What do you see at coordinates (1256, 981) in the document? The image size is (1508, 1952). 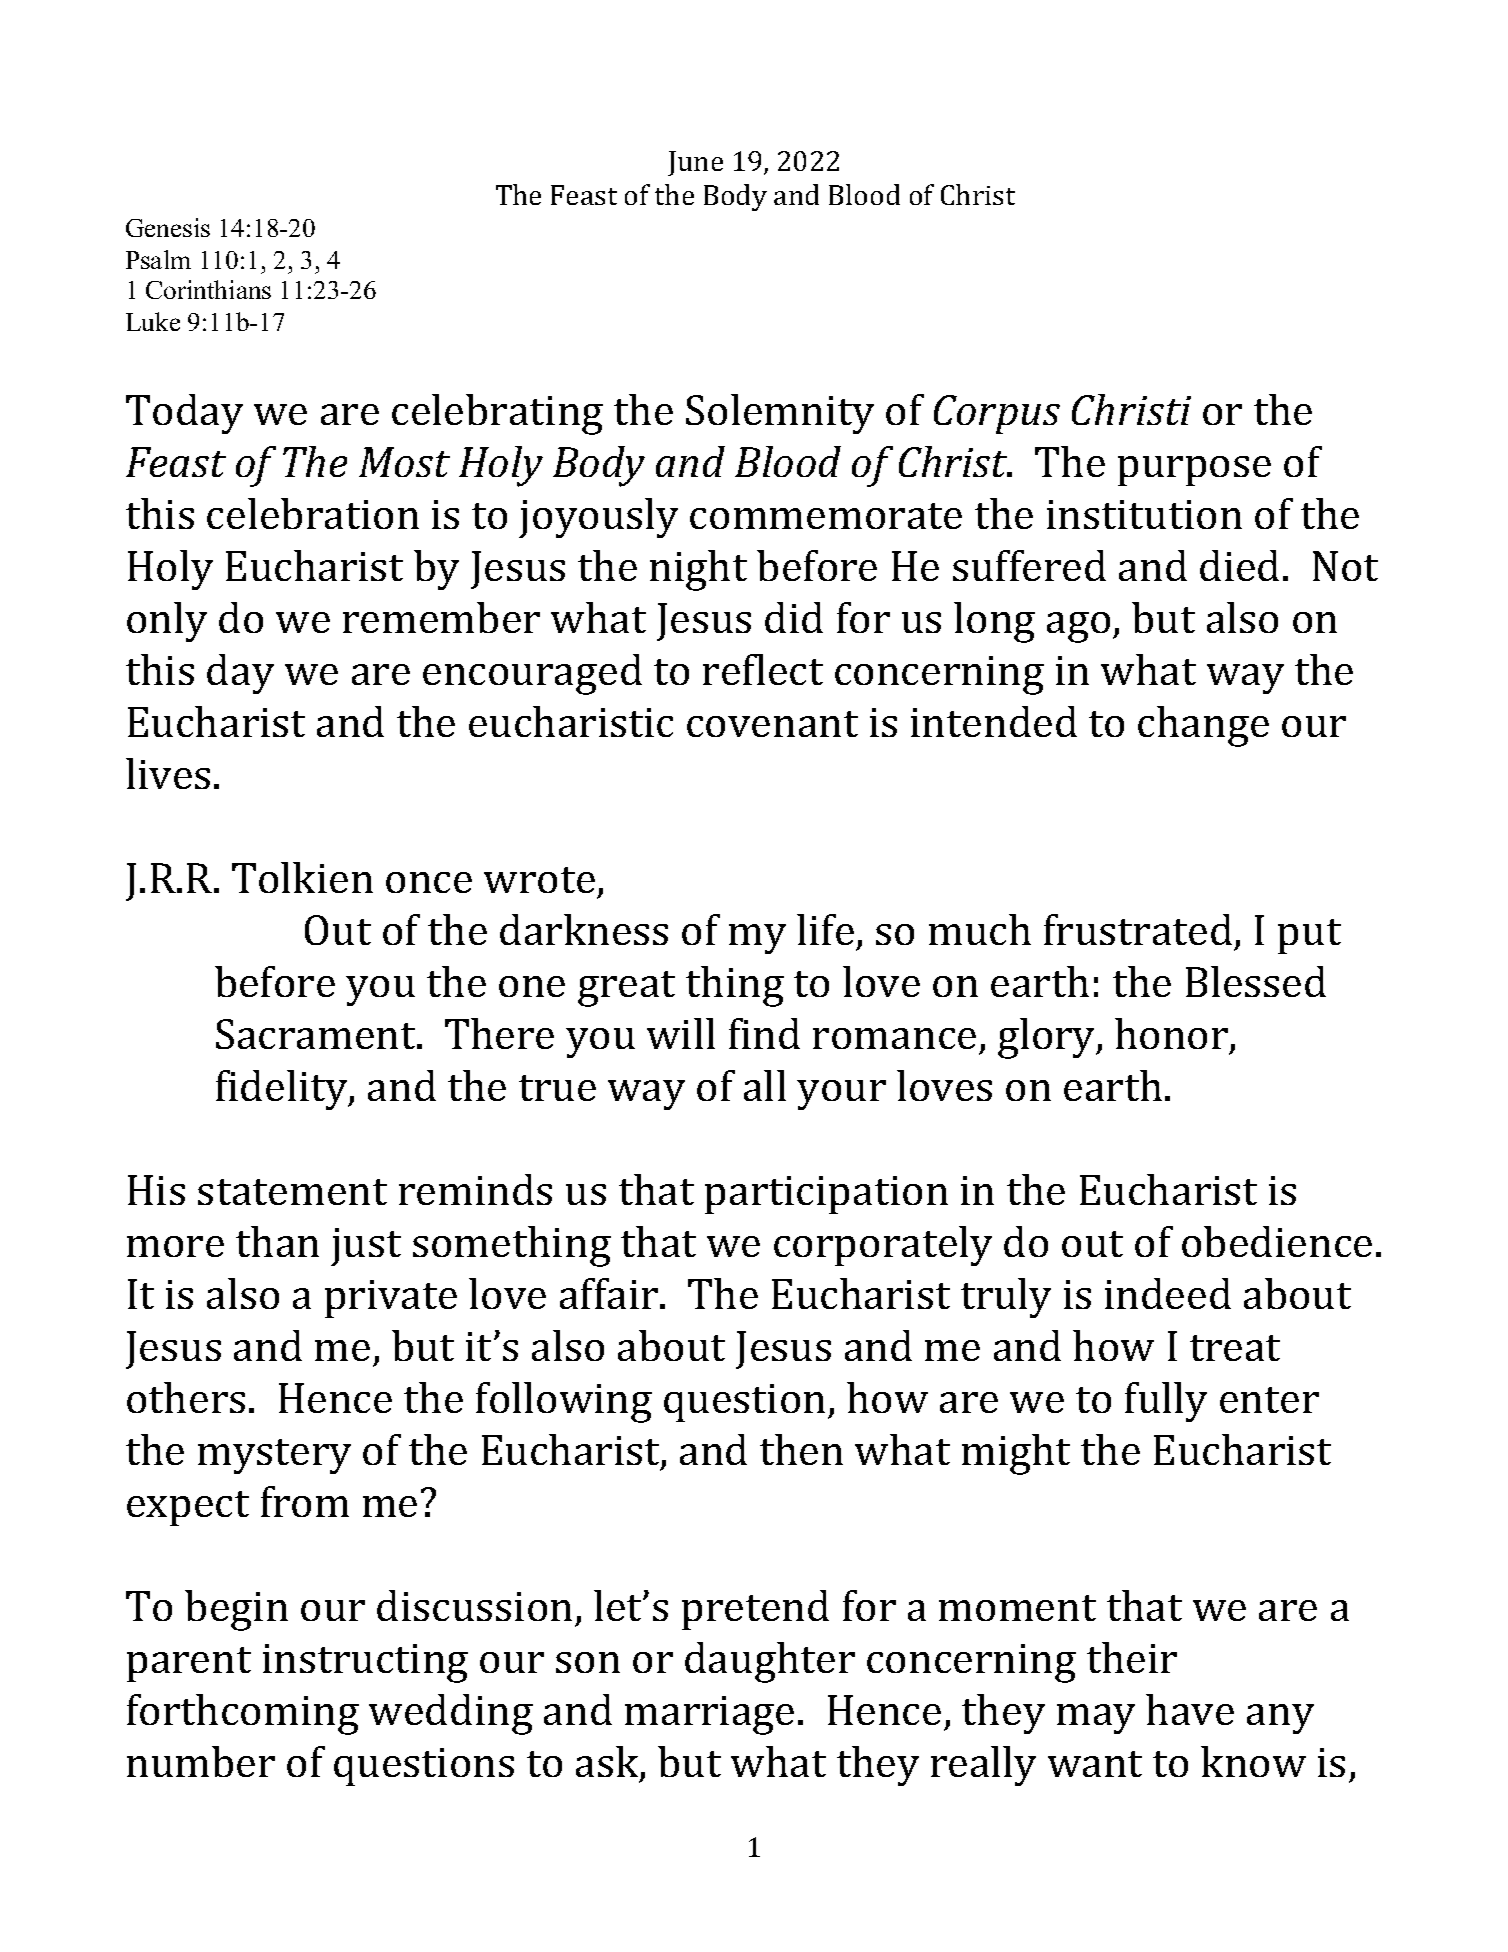 I see `Blessed` at bounding box center [1256, 981].
